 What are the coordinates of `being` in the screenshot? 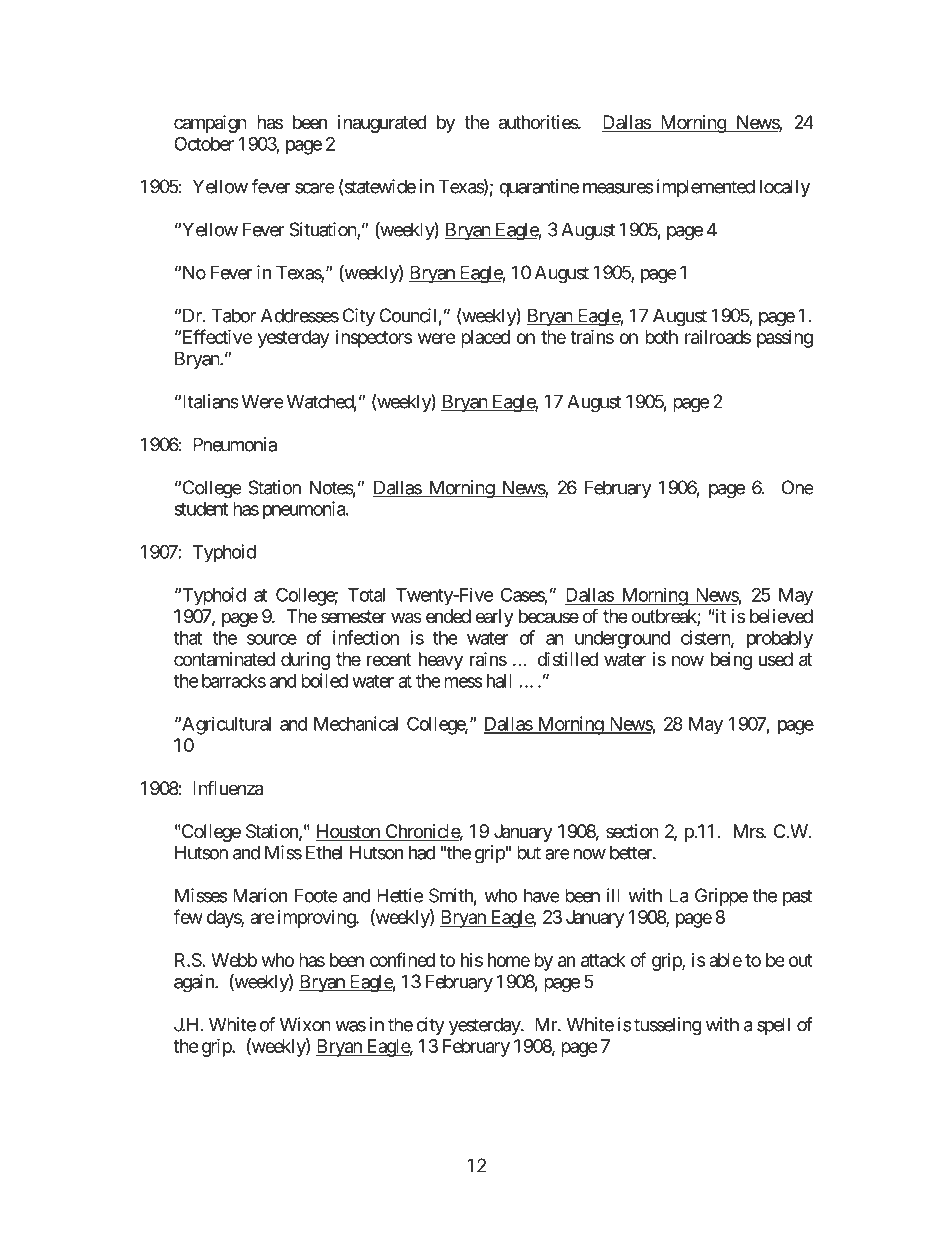 It's located at (731, 661).
